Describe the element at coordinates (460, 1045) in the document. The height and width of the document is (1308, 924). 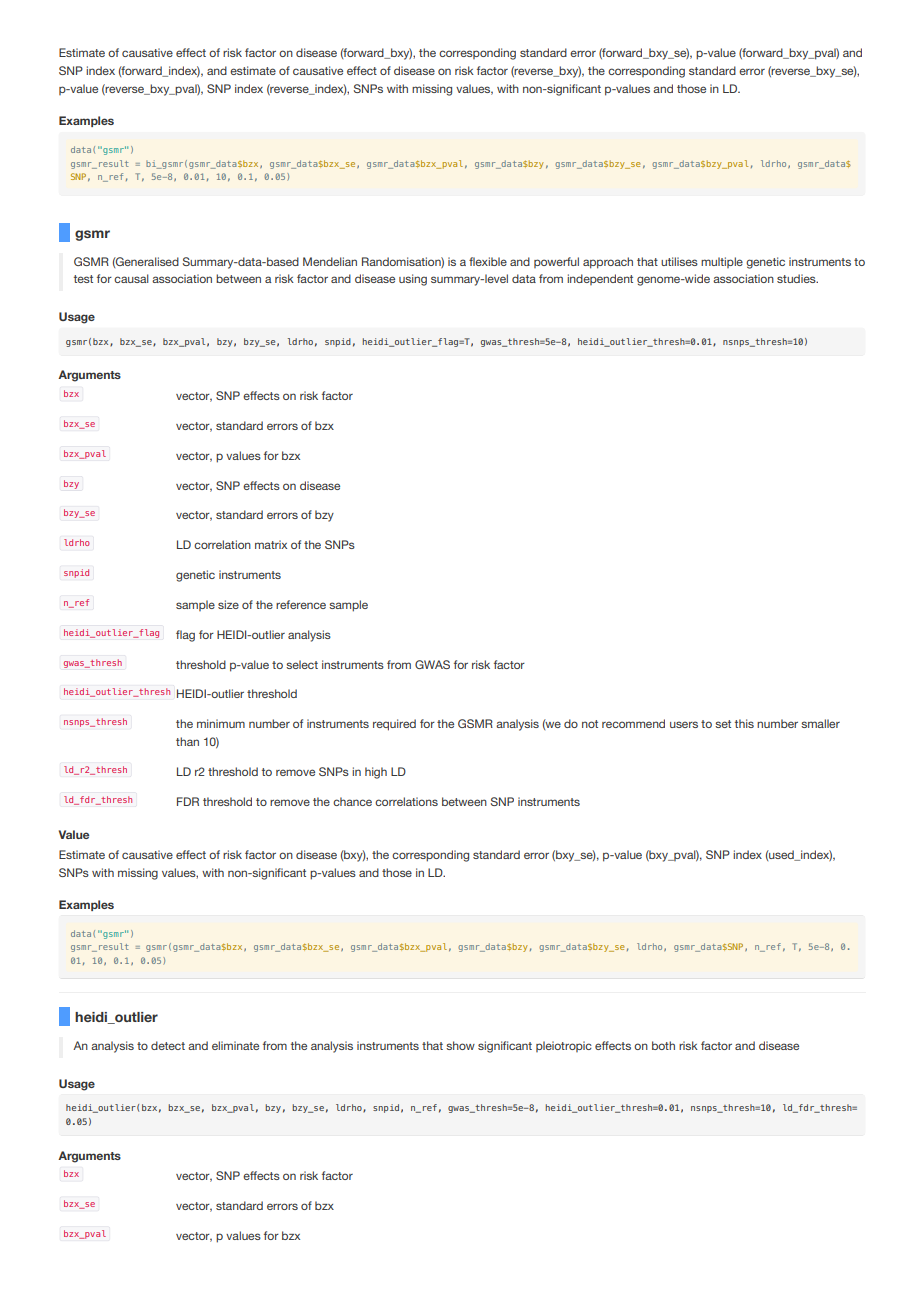
I see `show` at that location.
